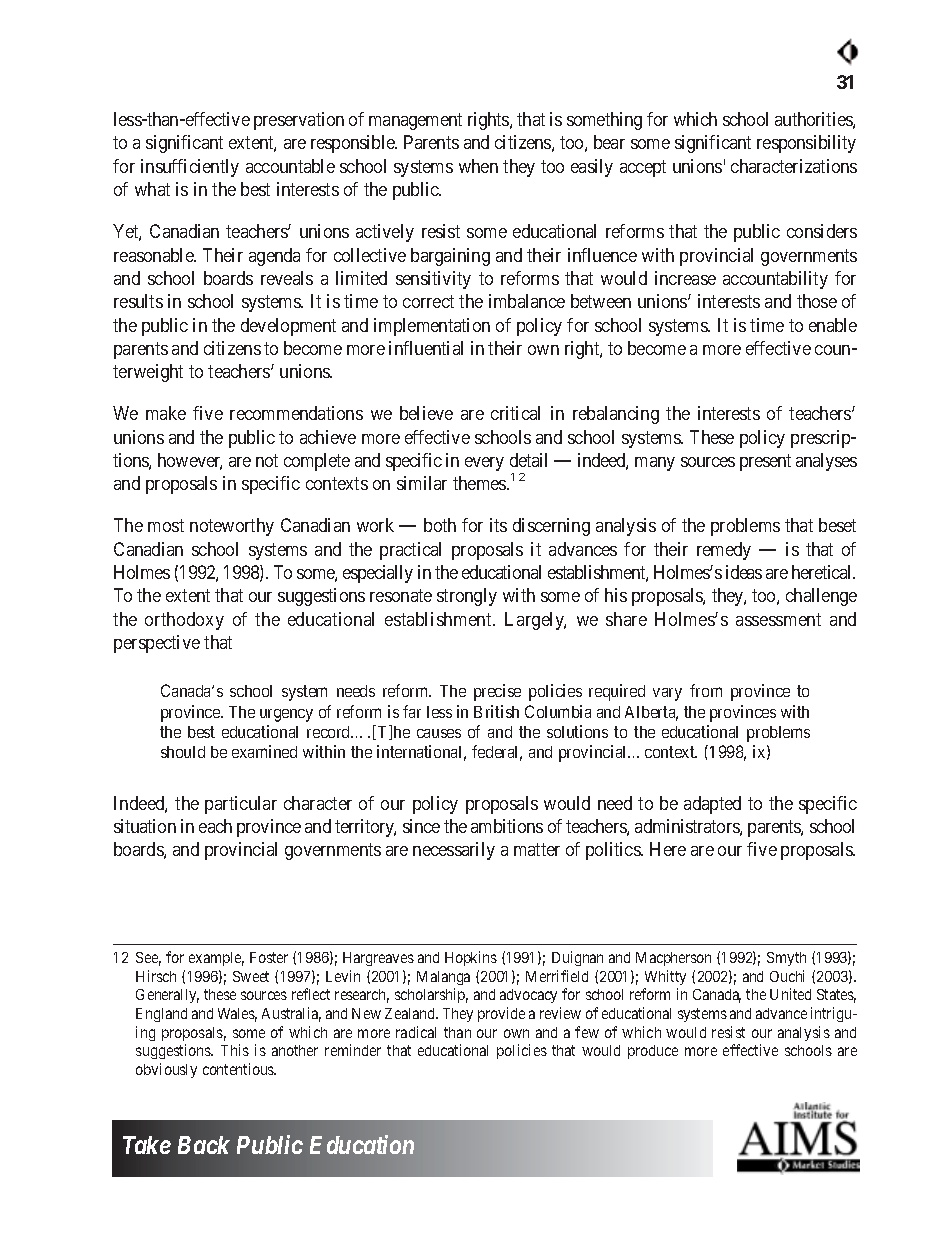  What do you see at coordinates (484, 464) in the image?
I see `every` at bounding box center [484, 464].
